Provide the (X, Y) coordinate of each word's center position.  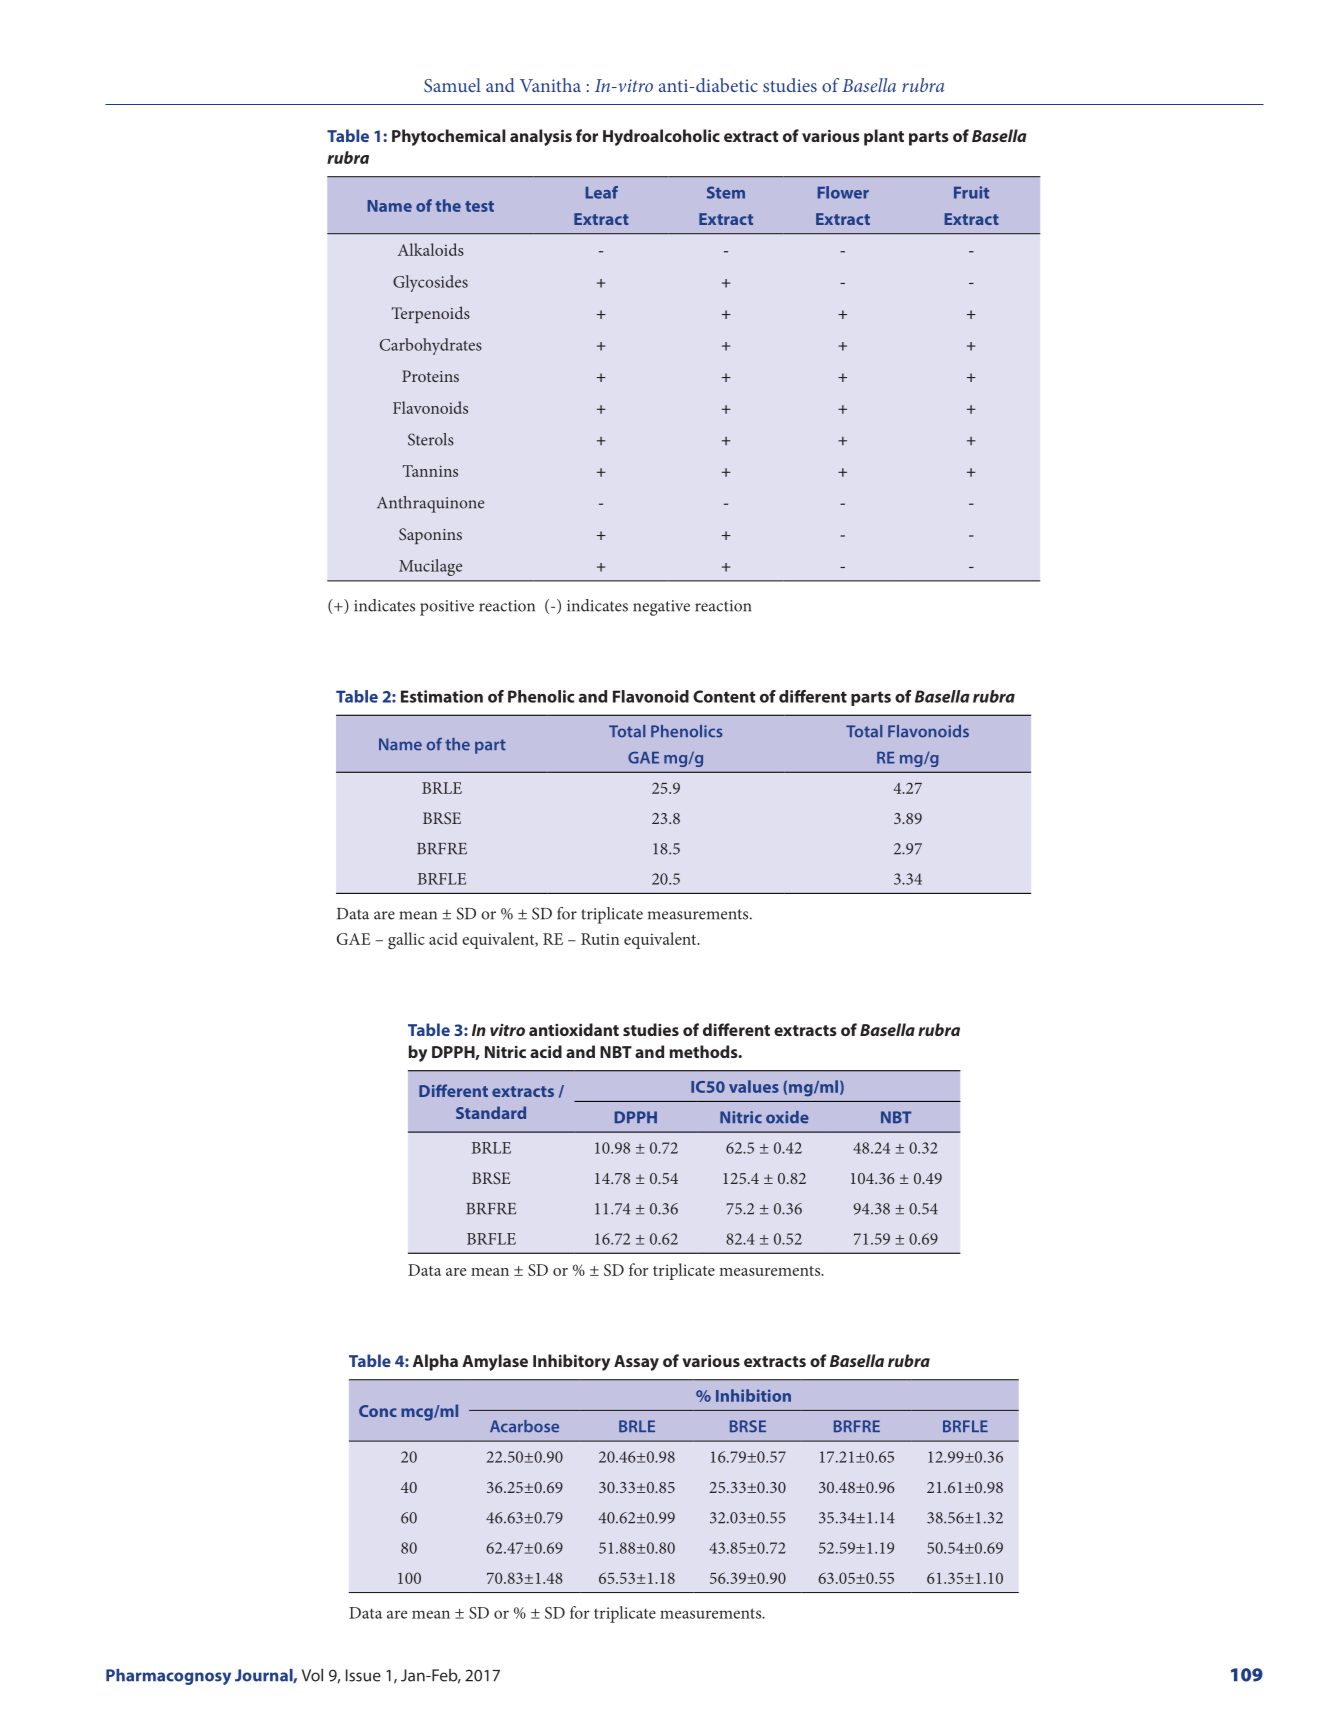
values (754, 1086)
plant (884, 137)
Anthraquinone (430, 504)
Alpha (435, 1362)
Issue (363, 1675)
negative (661, 608)
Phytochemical (449, 137)
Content (724, 696)
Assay (636, 1363)
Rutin (600, 939)
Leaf (602, 192)
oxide (787, 1117)
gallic (406, 940)
